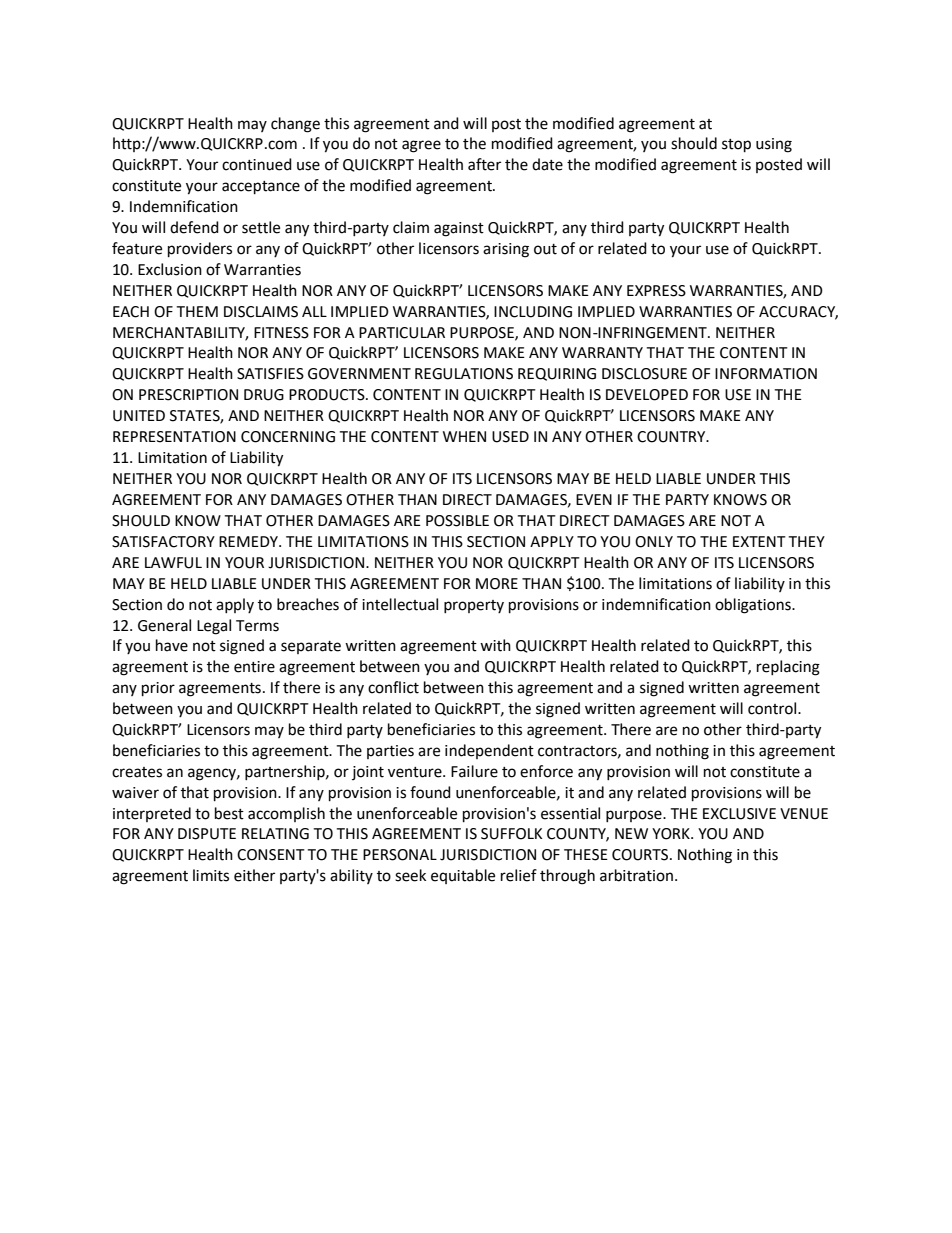  Describe the element at coordinates (249, 541) in the page. I see `REMEDY` at that location.
